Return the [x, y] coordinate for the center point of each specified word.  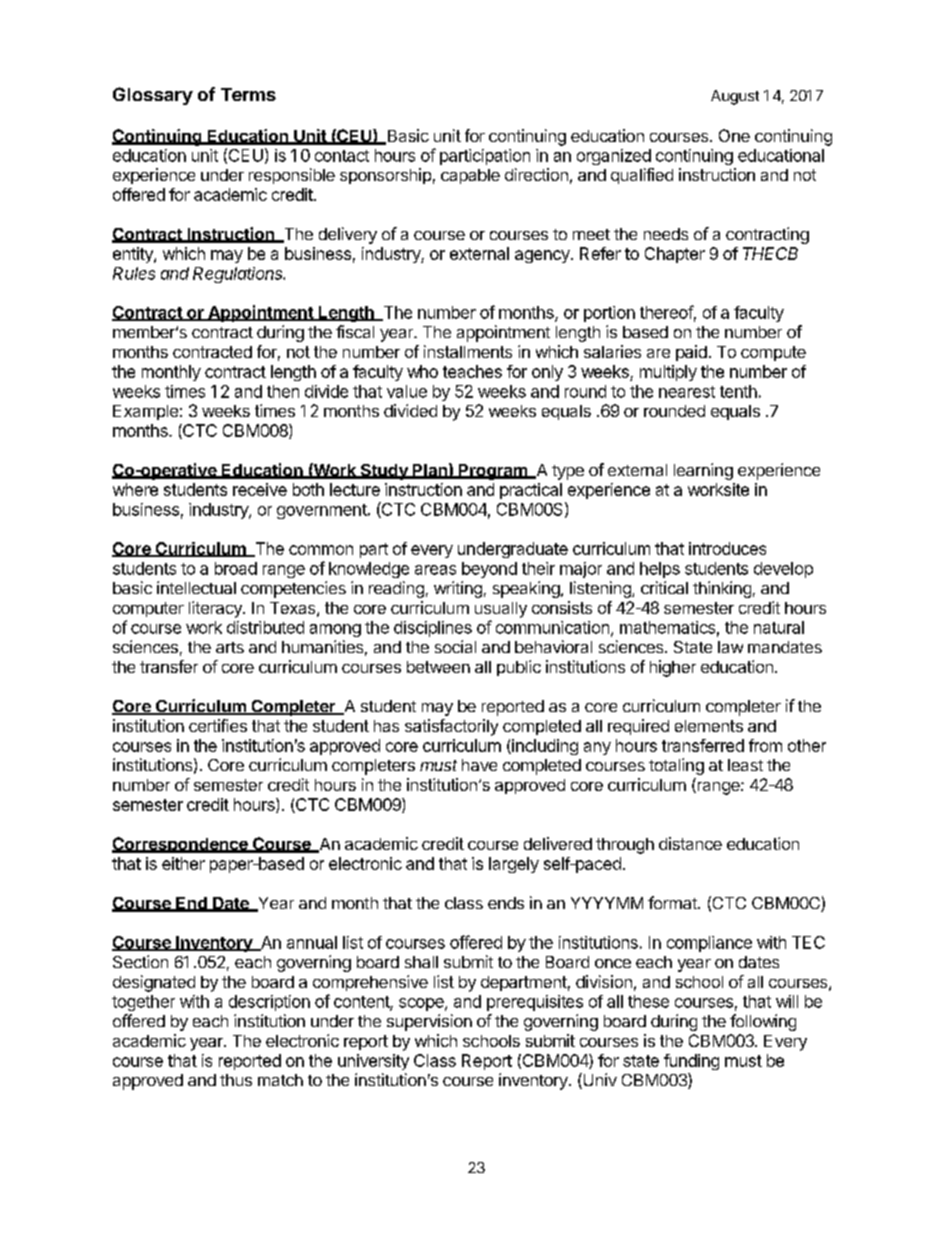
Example [145, 412]
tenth [738, 391]
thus [236, 1080]
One [734, 135]
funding [691, 1062]
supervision [429, 1022]
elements [709, 726]
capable [470, 176]
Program [493, 472]
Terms [248, 94]
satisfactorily [451, 727]
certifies [218, 725]
